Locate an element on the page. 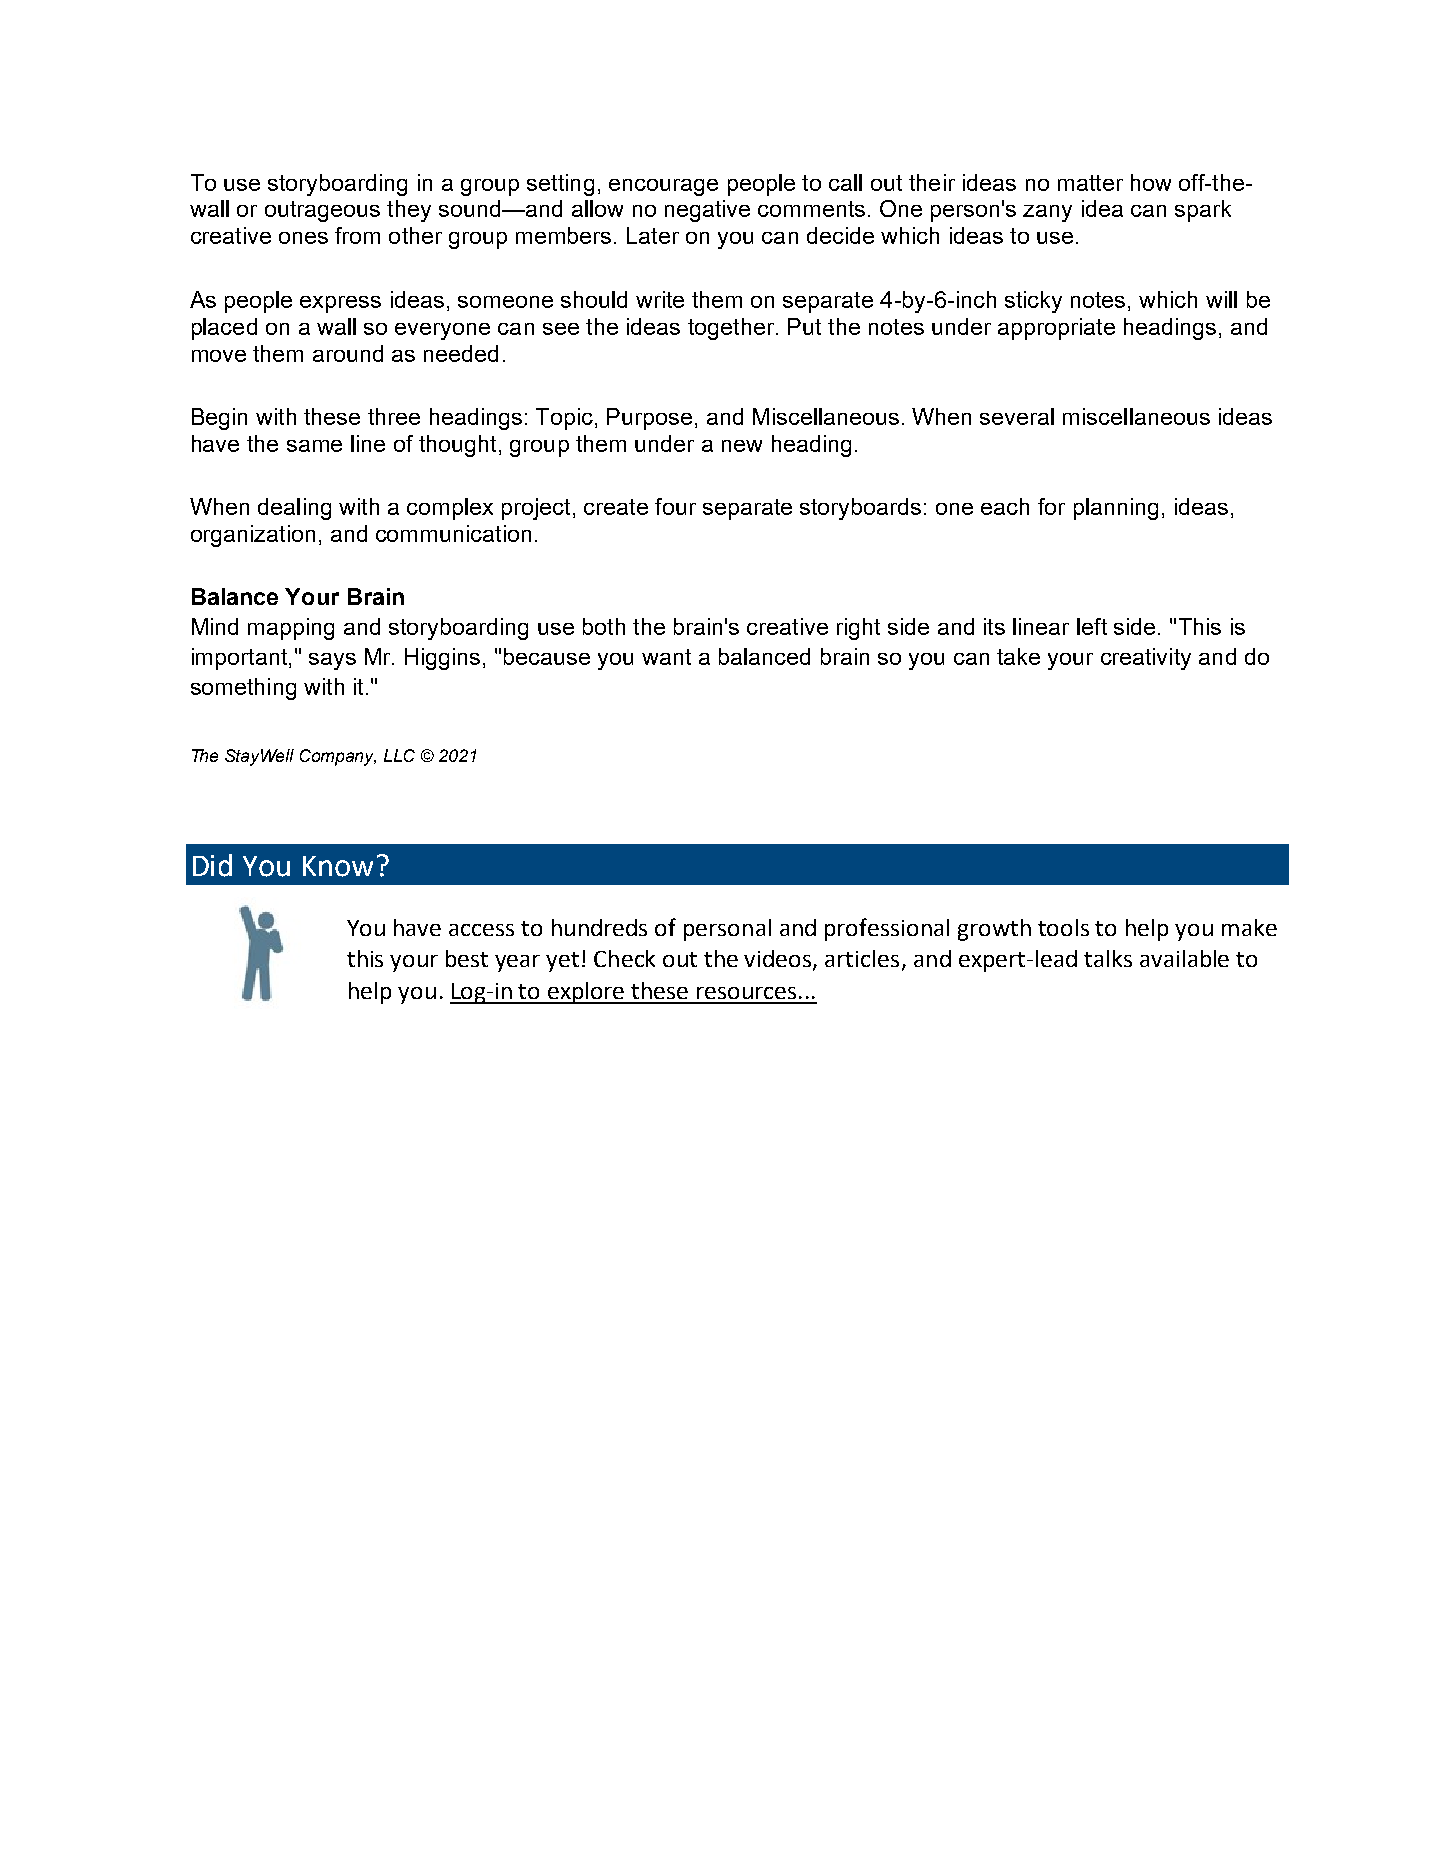 This page has height=1854, width=1432. want is located at coordinates (666, 657).
